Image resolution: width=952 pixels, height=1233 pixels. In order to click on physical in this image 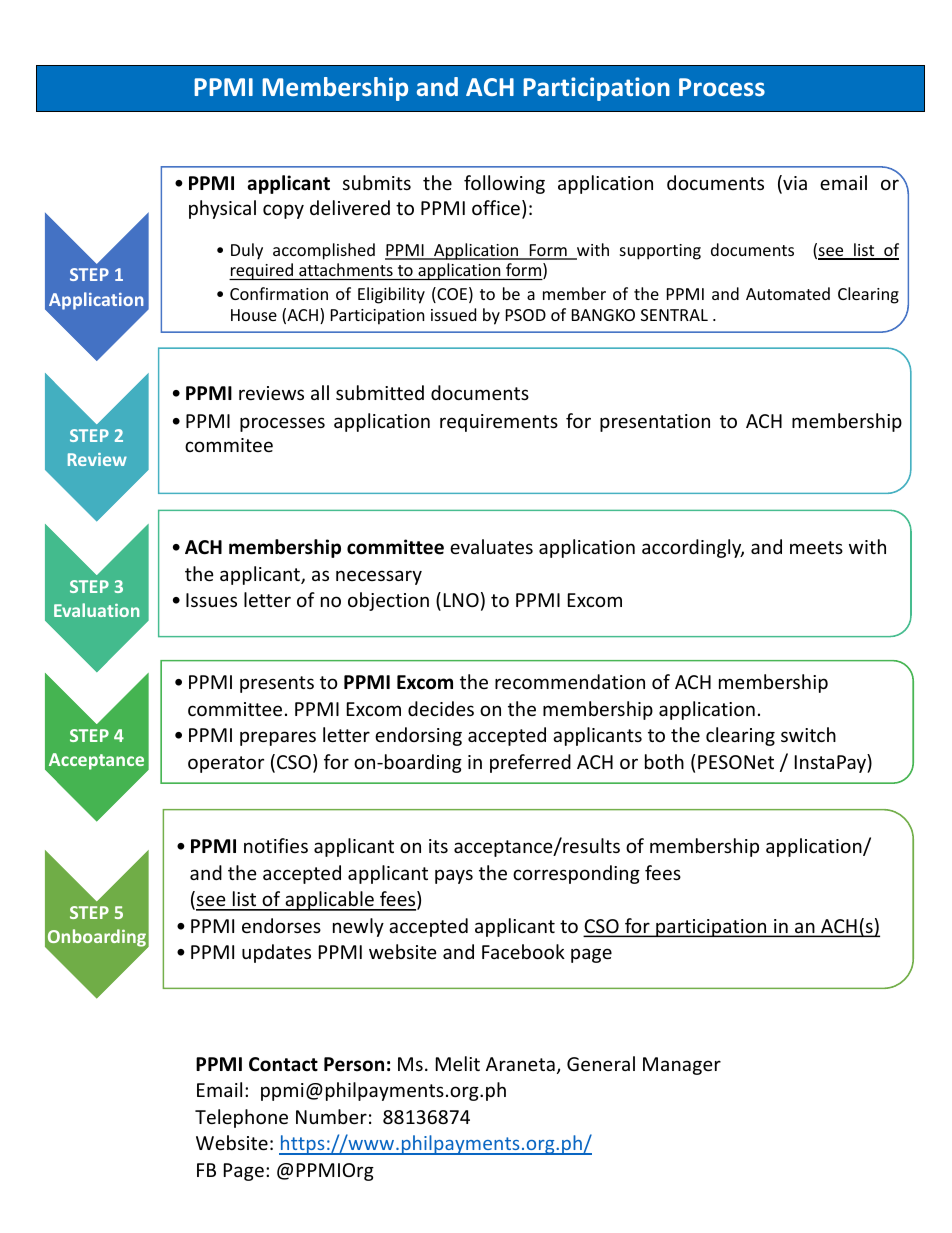, I will do `click(222, 209)`.
